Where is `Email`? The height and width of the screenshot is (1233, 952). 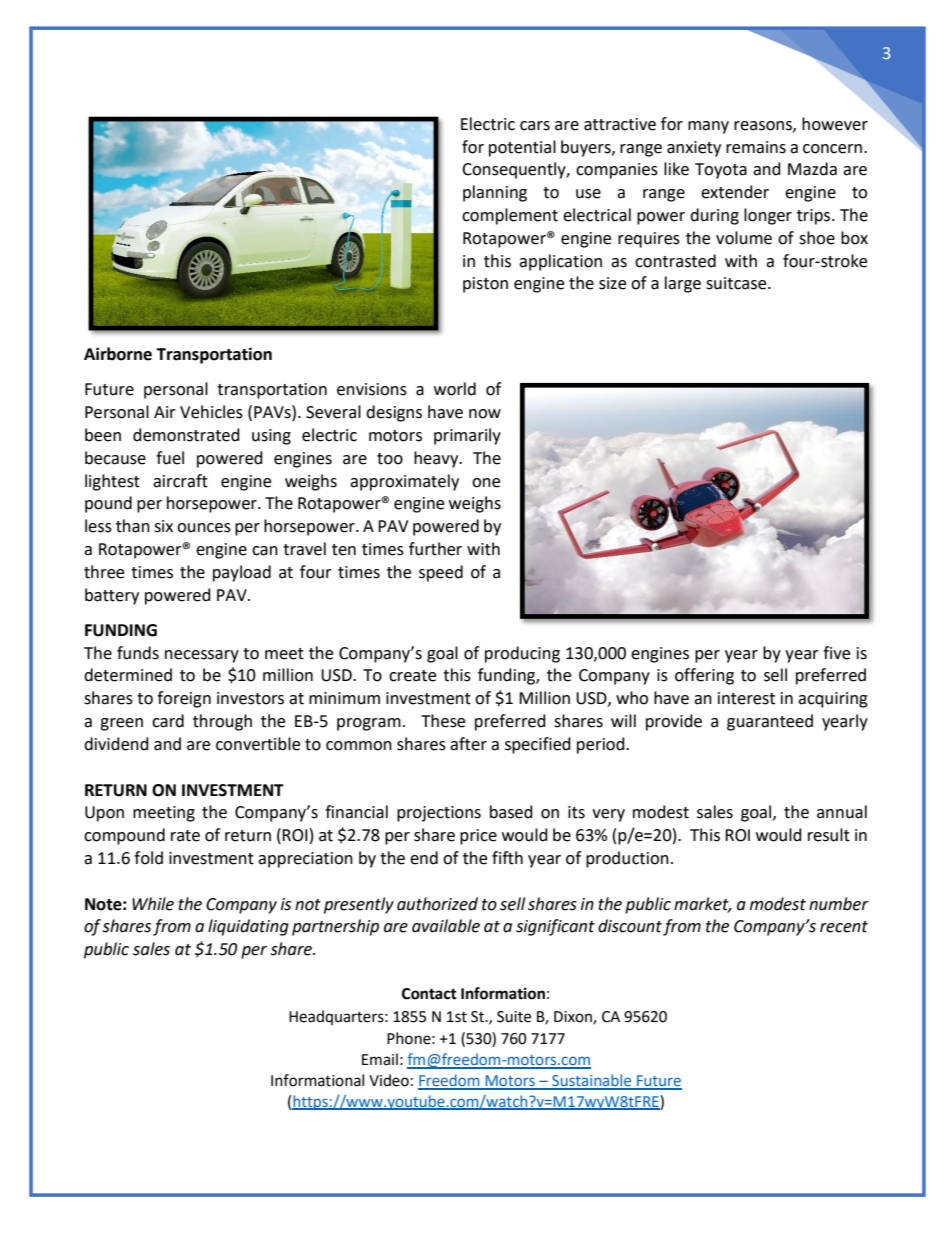
Email is located at coordinates (380, 1059).
